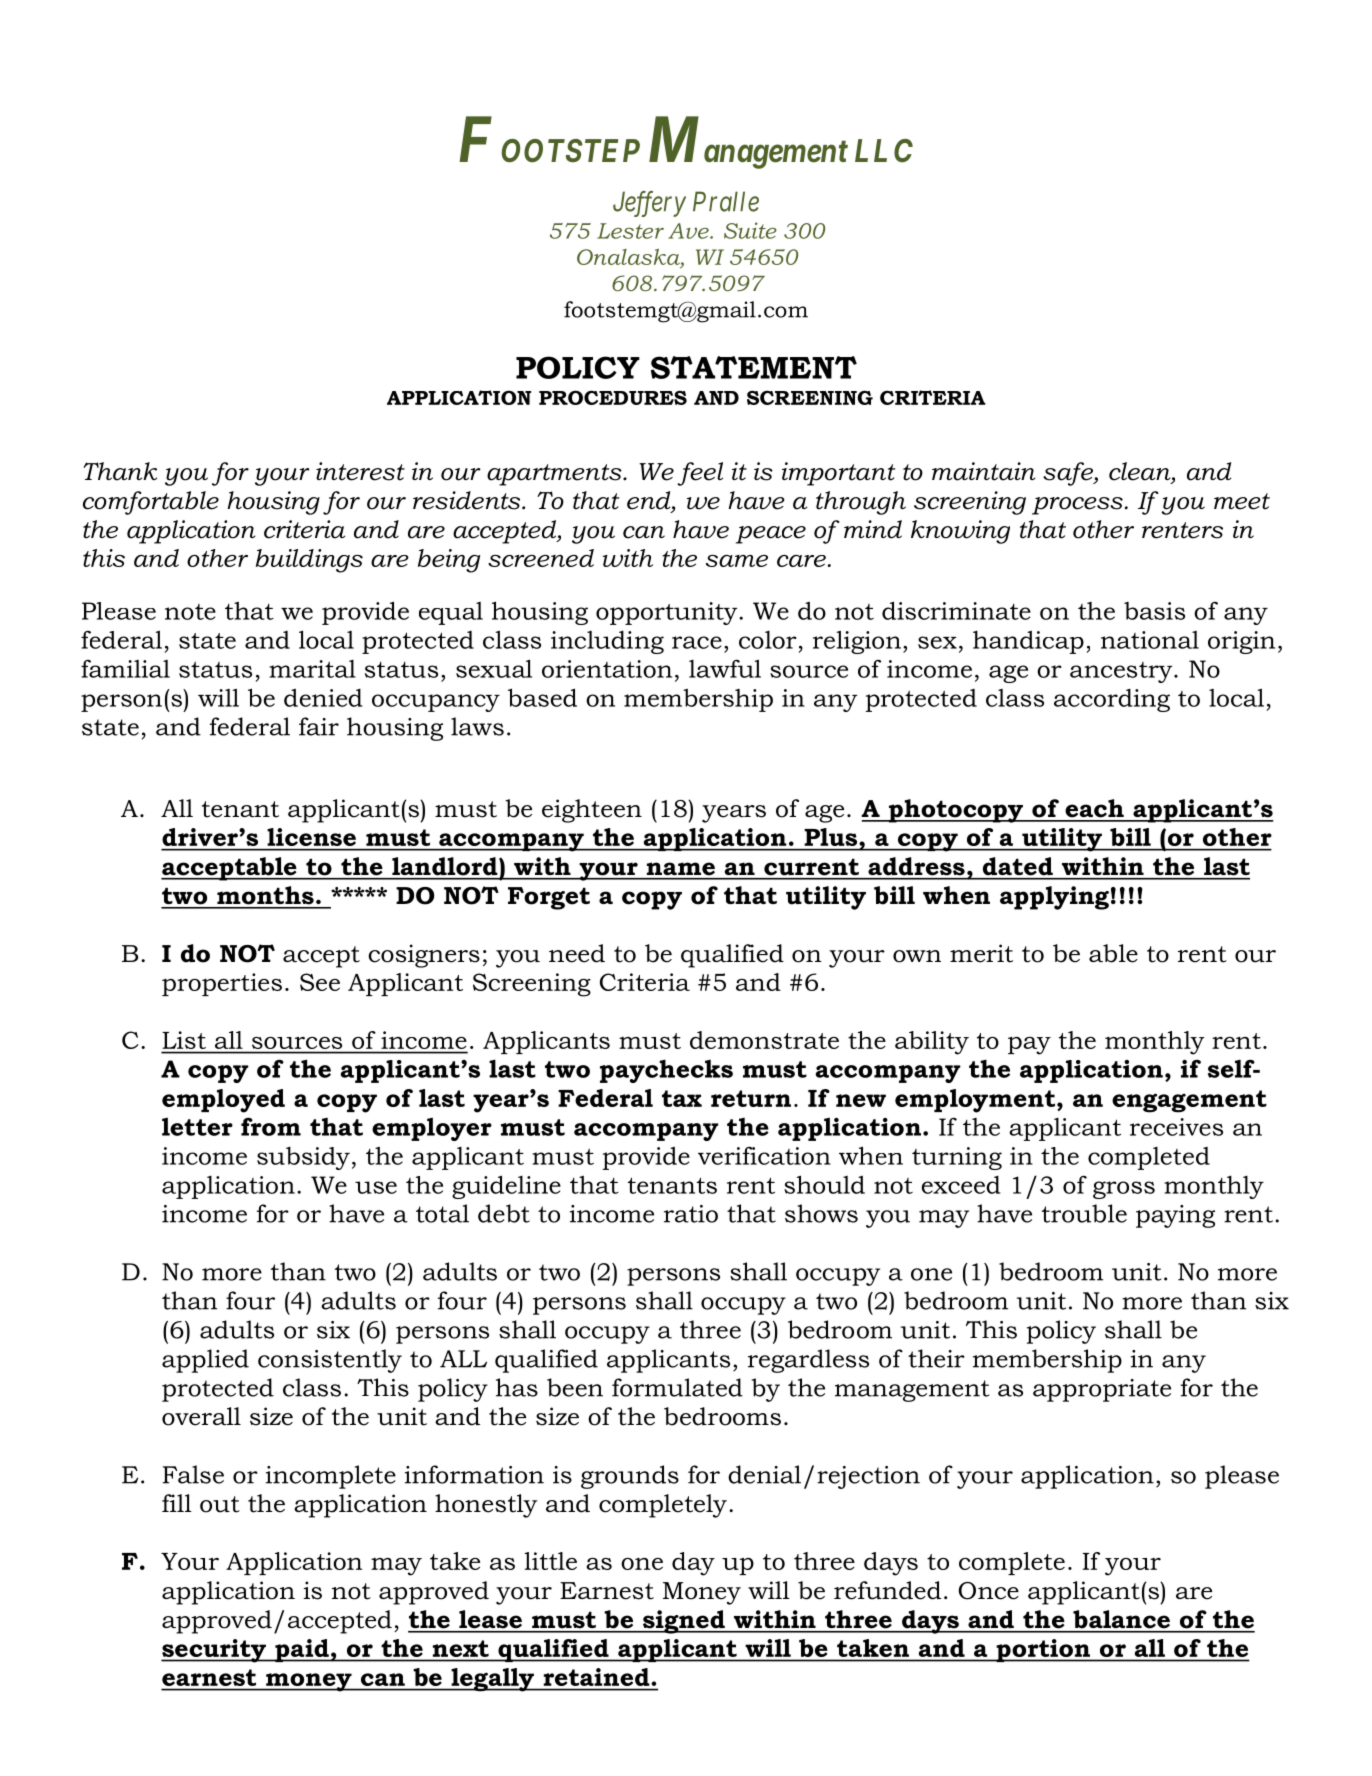  Describe the element at coordinates (764, 1155) in the screenshot. I see `verification` at that location.
